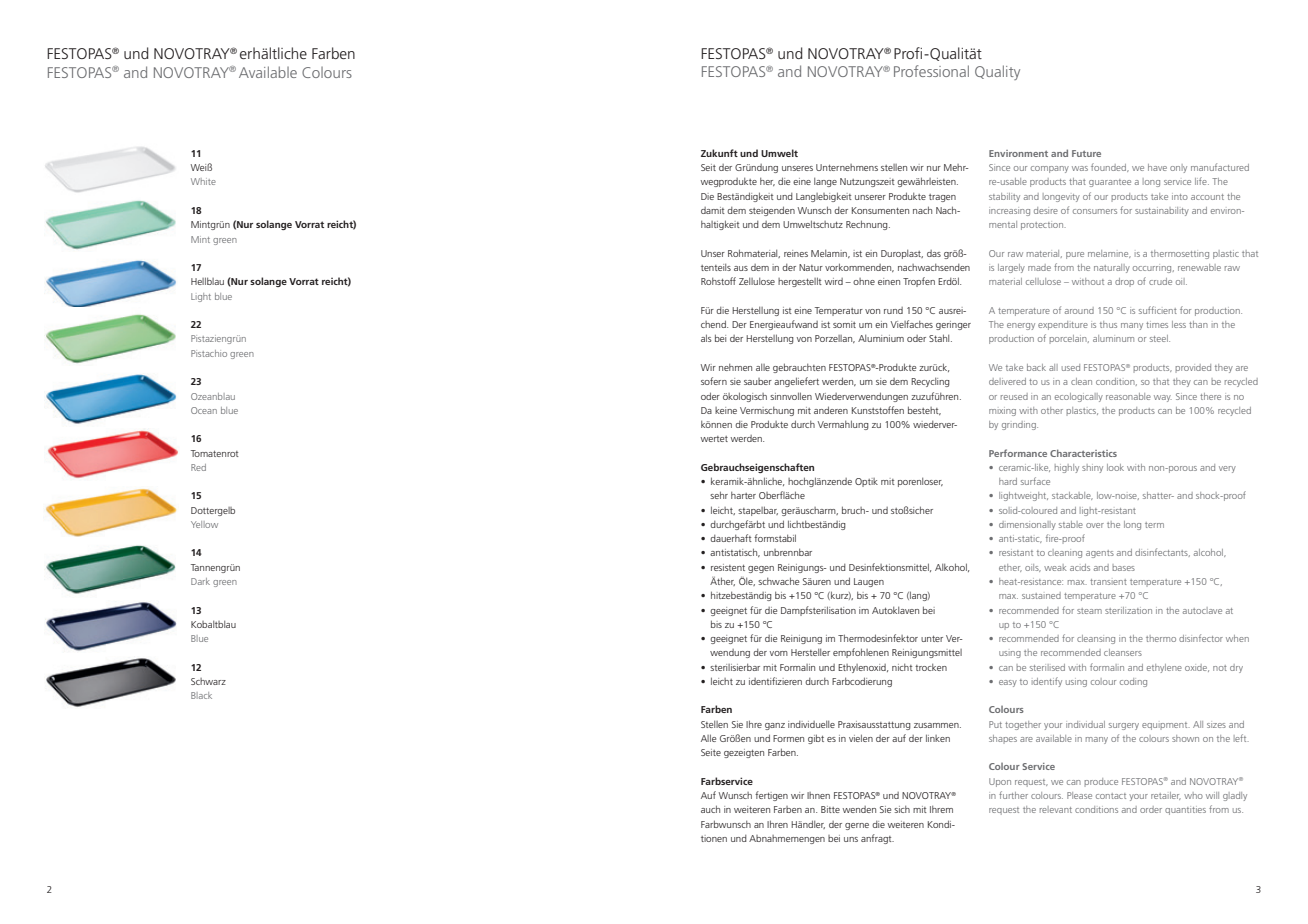 This document has height=924, width=1308. Describe the element at coordinates (761, 569) in the document. I see `gegen` at that location.
